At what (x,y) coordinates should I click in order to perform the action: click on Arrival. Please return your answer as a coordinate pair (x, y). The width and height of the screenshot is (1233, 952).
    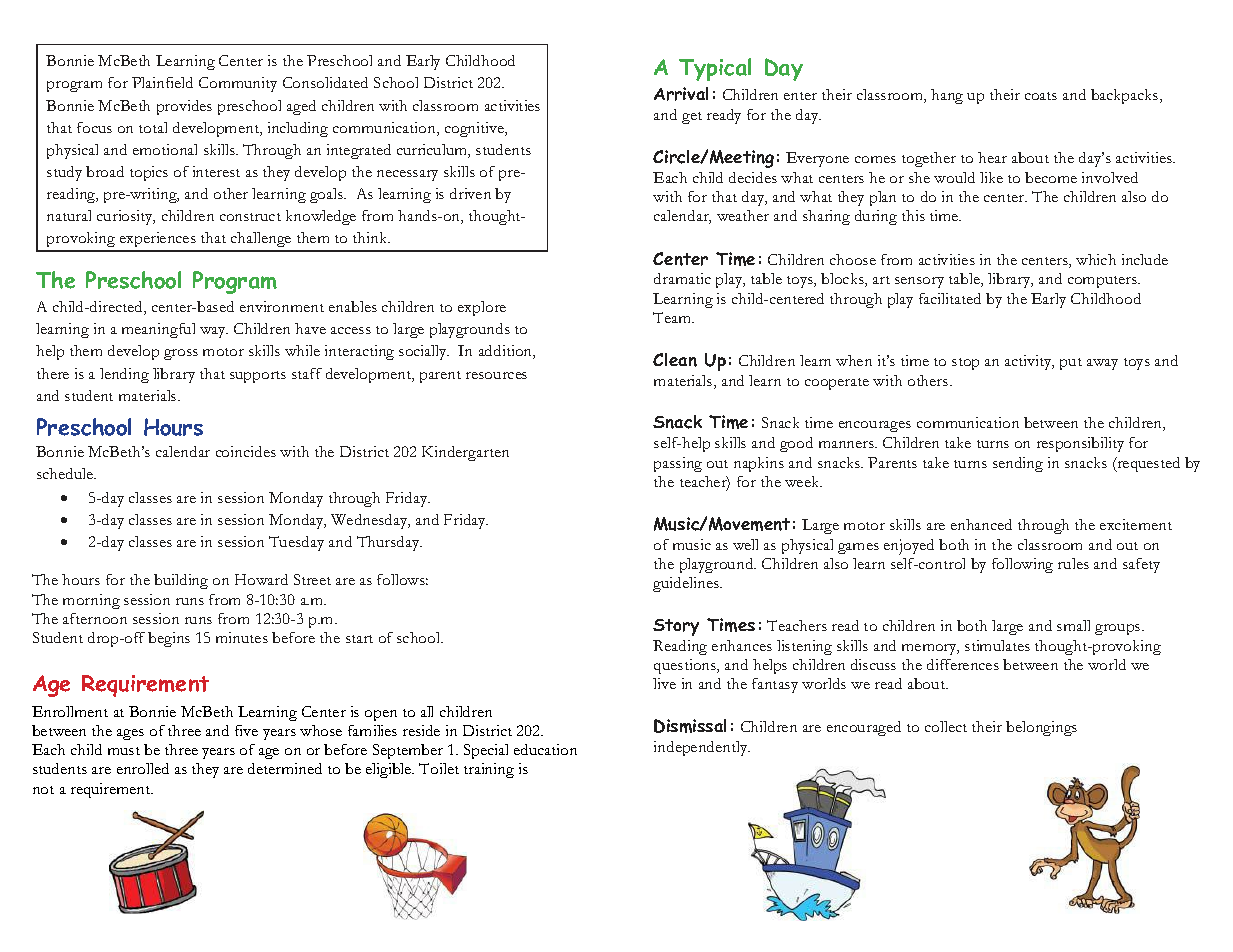
    Looking at the image, I should click on (681, 94).
